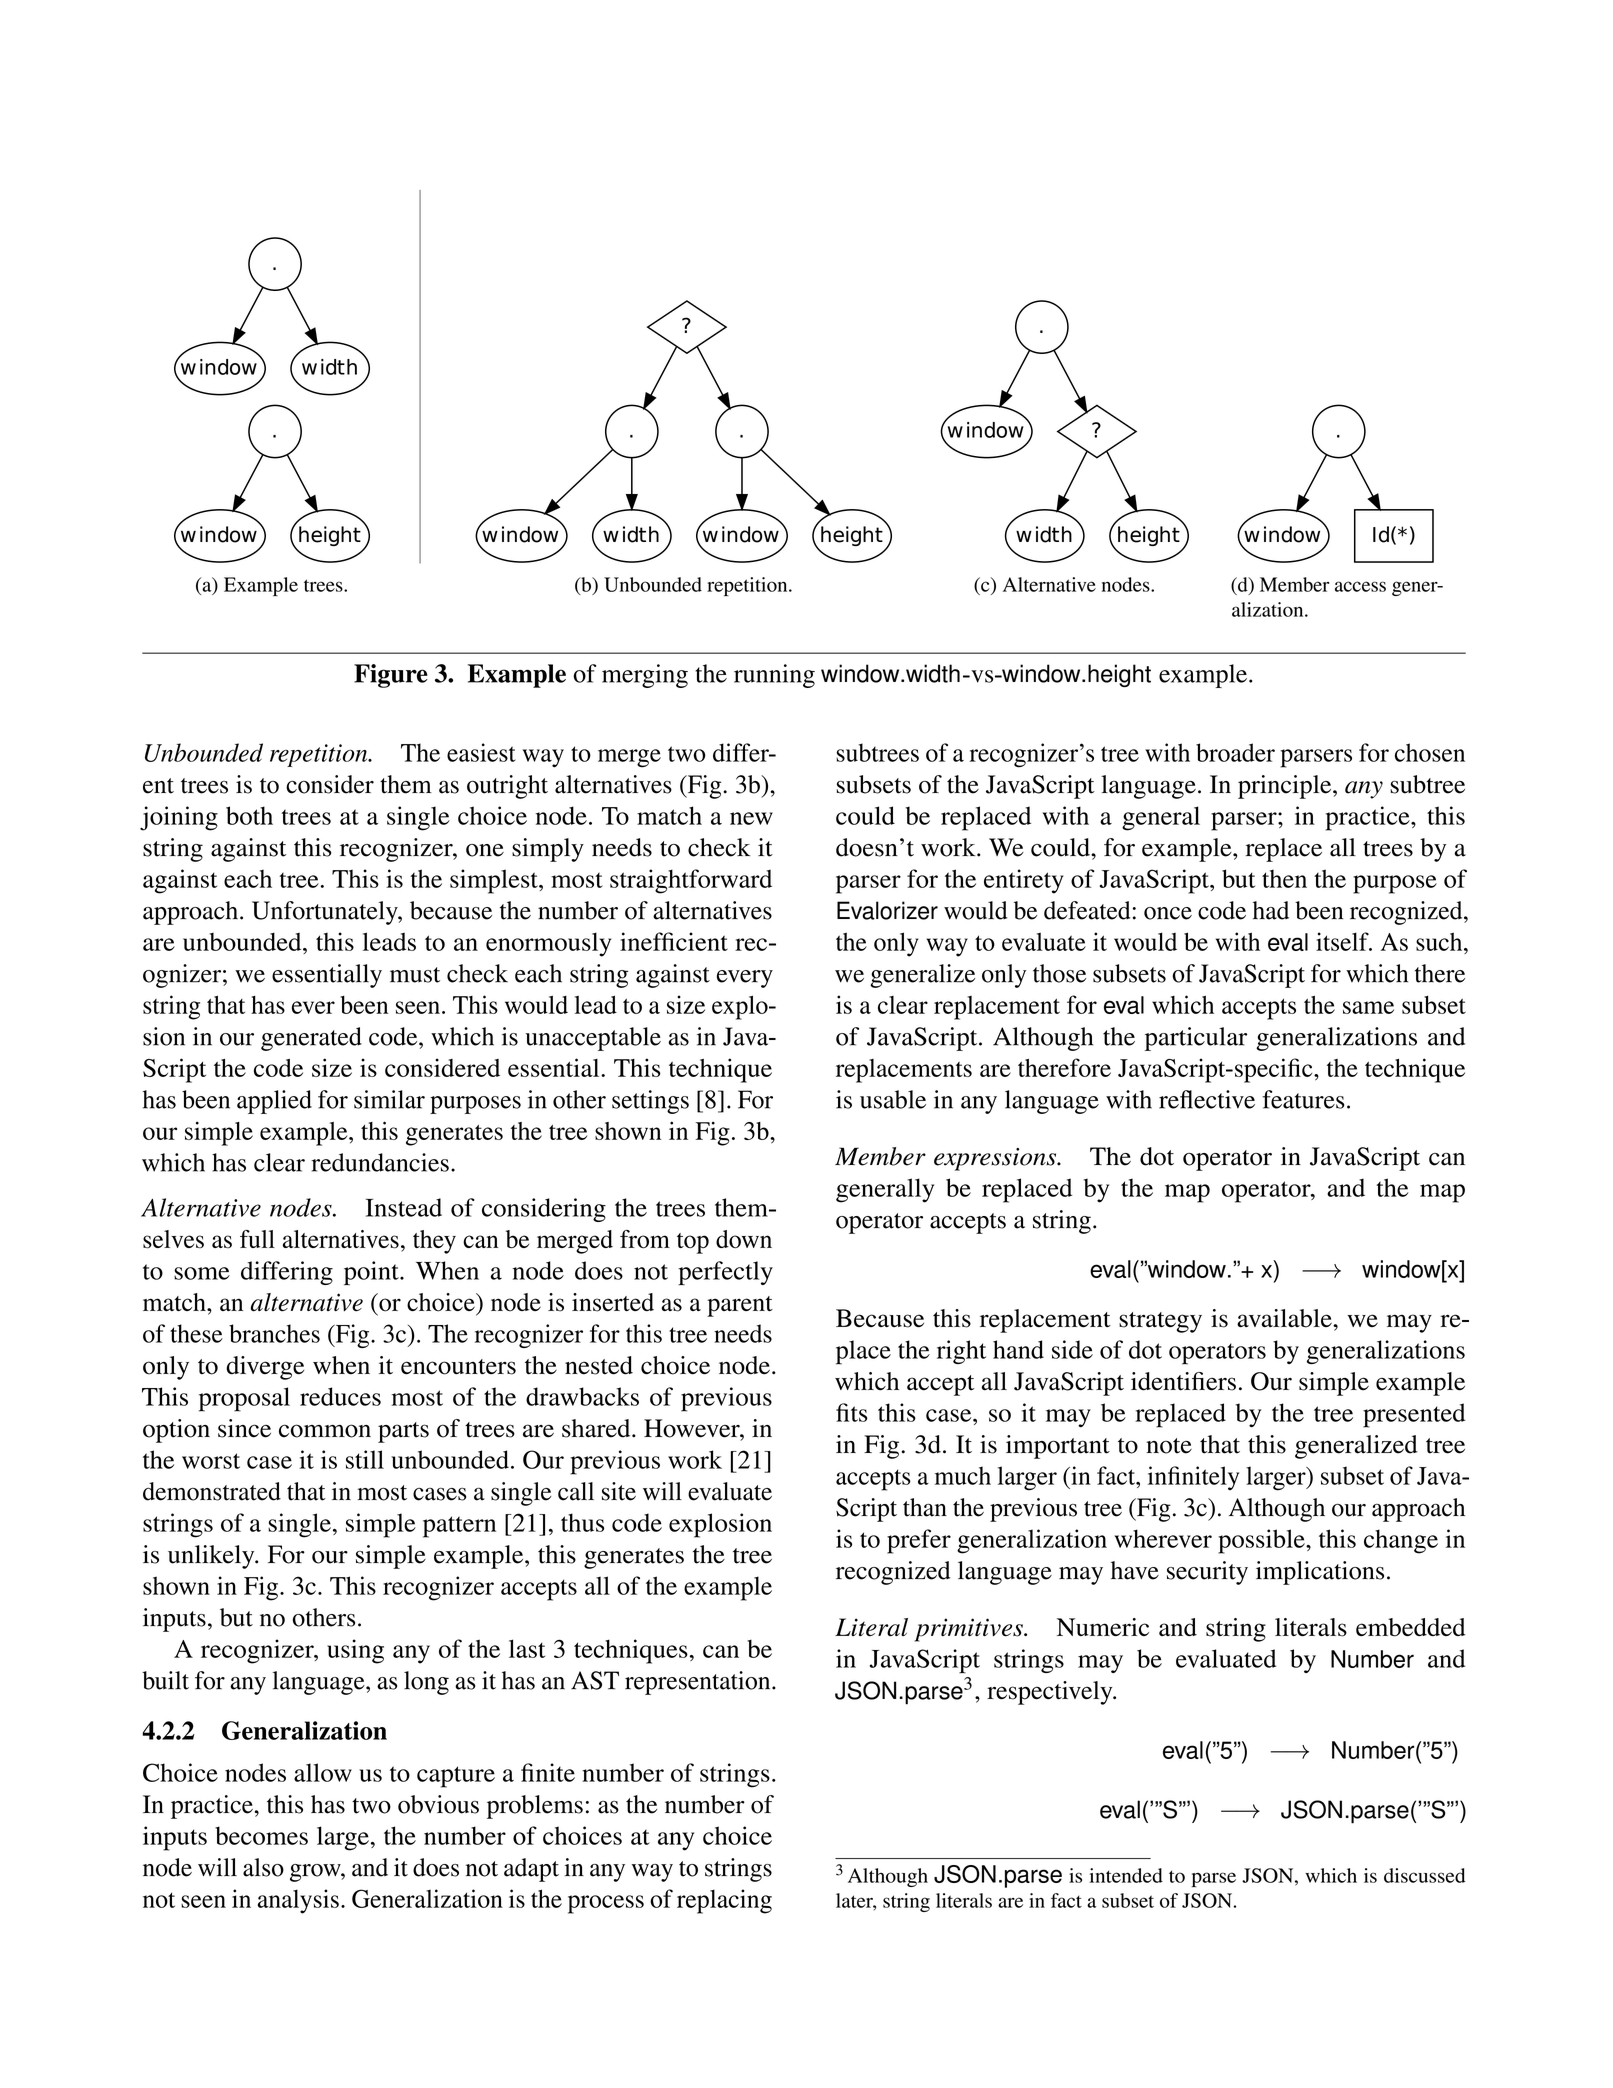  I want to click on easiest, so click(481, 752).
